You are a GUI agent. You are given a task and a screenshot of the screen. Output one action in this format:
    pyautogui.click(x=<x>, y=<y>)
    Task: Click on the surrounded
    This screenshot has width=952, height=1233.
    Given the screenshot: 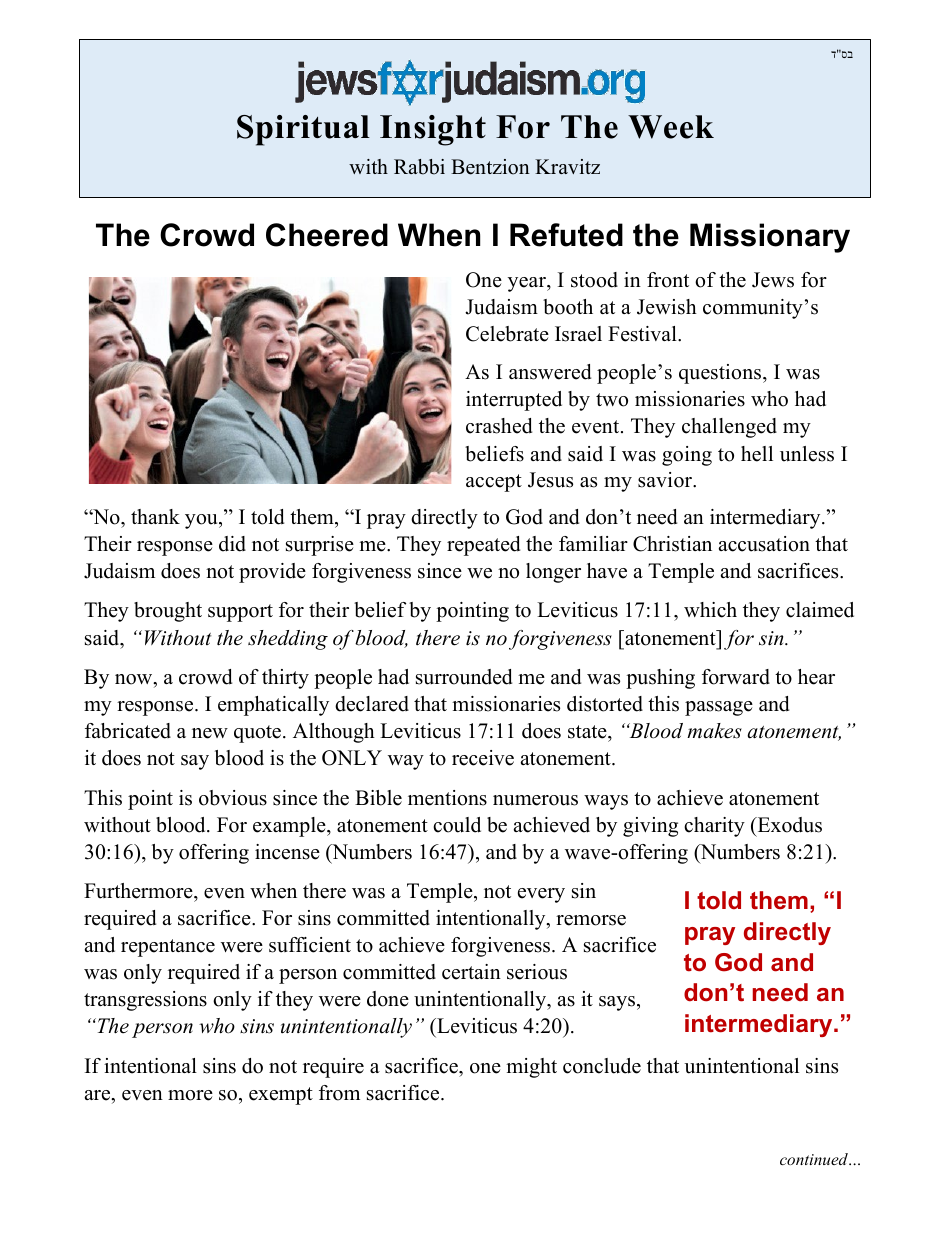 What is the action you would take?
    pyautogui.click(x=464, y=677)
